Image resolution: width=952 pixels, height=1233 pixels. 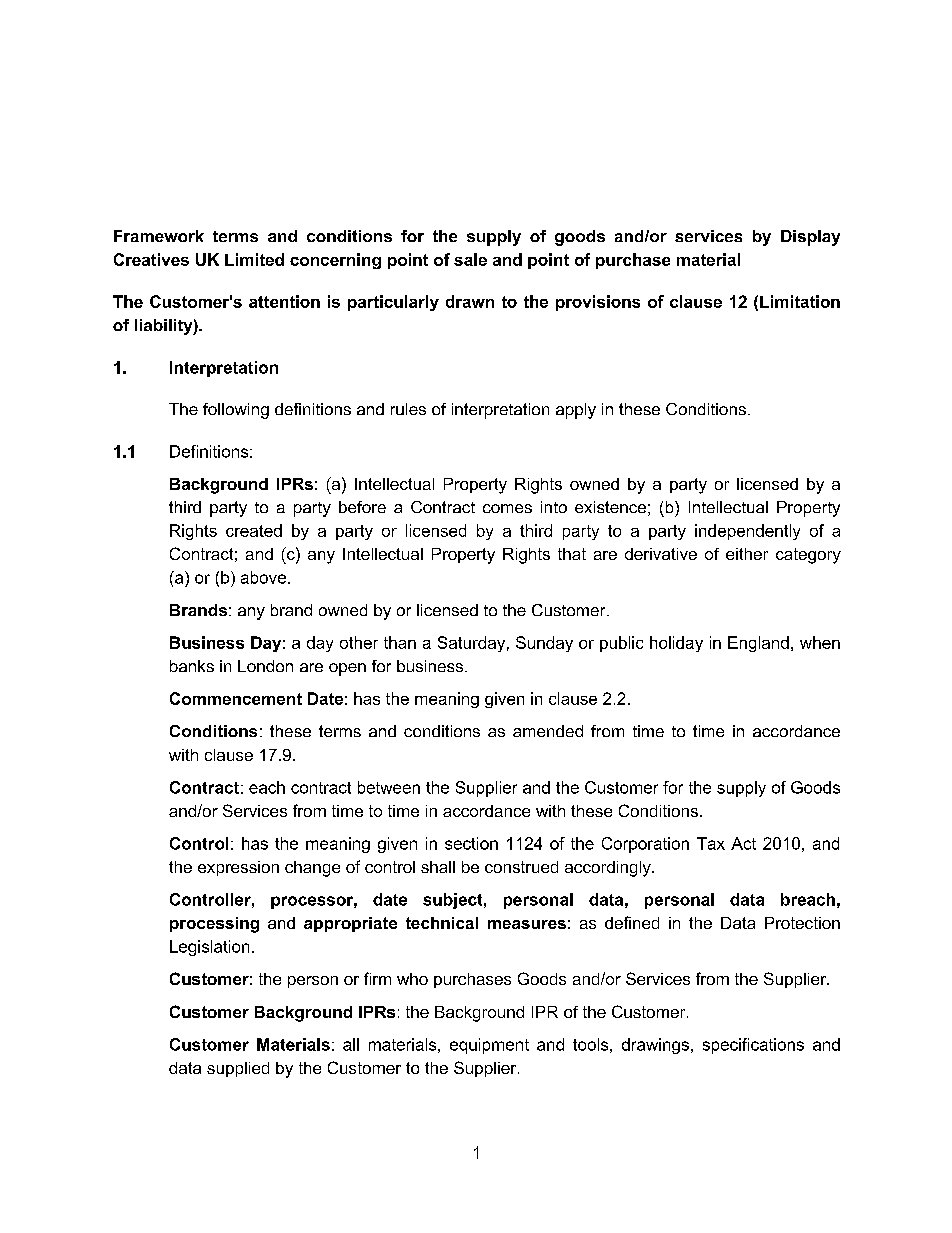 I want to click on between, so click(x=389, y=787).
